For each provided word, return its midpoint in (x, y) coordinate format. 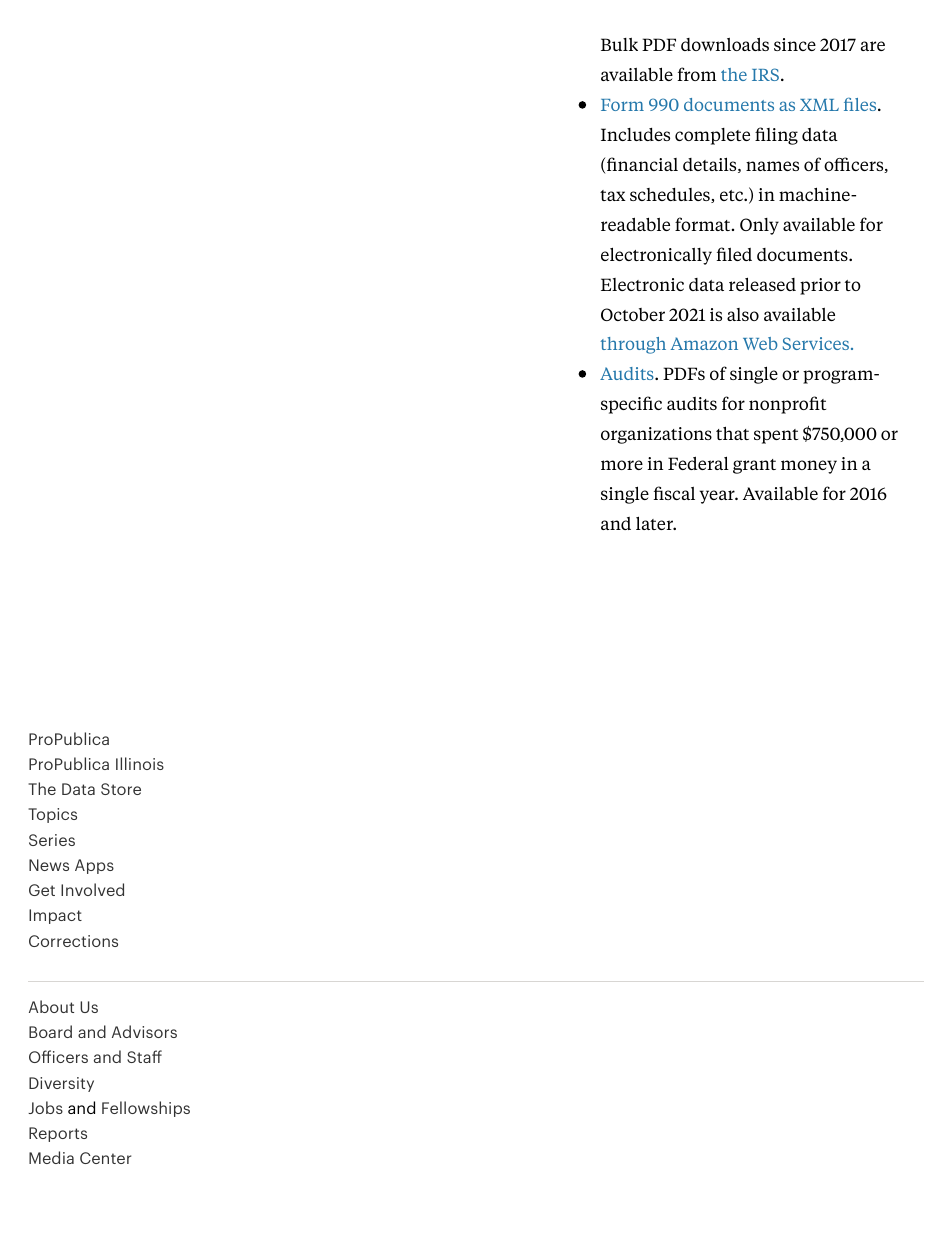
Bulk (619, 44)
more (622, 465)
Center (105, 1158)
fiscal (674, 493)
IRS (765, 74)
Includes (635, 134)
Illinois (140, 763)
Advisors (144, 1031)
